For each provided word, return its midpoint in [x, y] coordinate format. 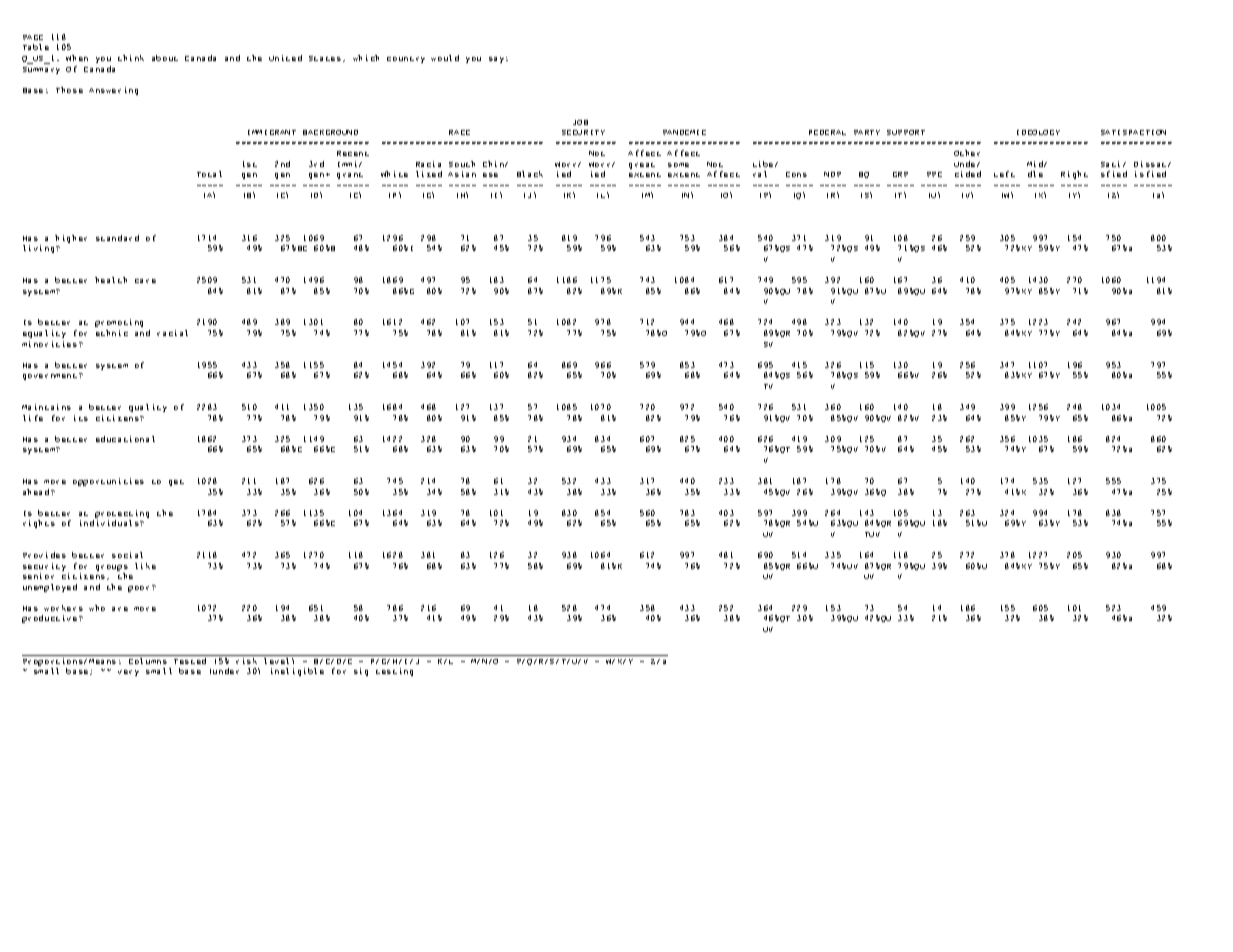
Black [530, 174]
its [81, 418]
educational [125, 439]
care [145, 281]
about [165, 58]
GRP [900, 174]
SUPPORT [906, 132]
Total [209, 174]
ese [490, 175]
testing [394, 672]
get [176, 483]
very [128, 673]
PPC [934, 174]
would [445, 58]
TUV [872, 534]
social [127, 555]
